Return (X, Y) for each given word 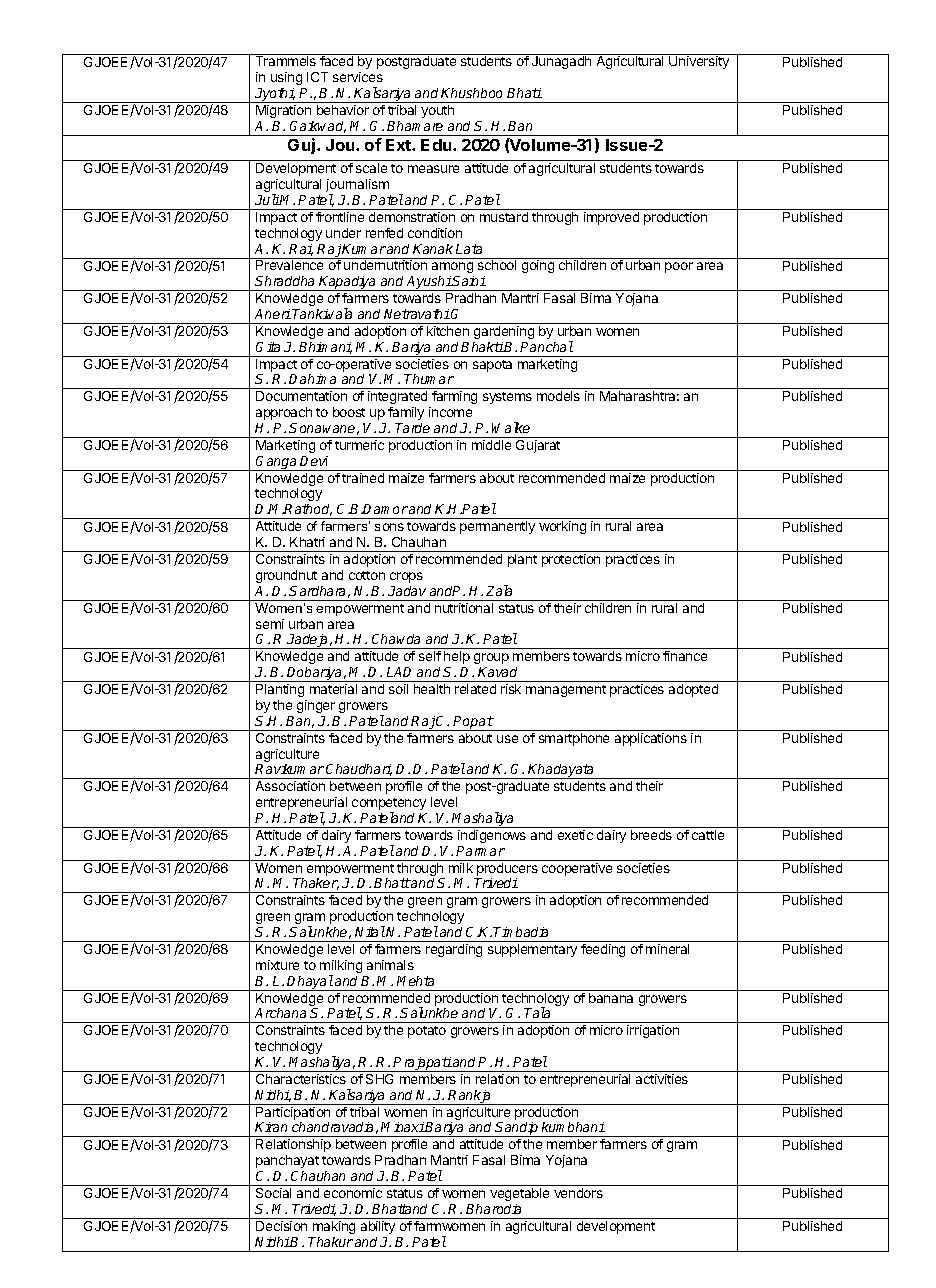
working (562, 527)
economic (353, 1193)
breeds (651, 835)
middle (491, 445)
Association (290, 786)
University (699, 62)
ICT (317, 77)
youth (437, 111)
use (507, 739)
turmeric (359, 445)
